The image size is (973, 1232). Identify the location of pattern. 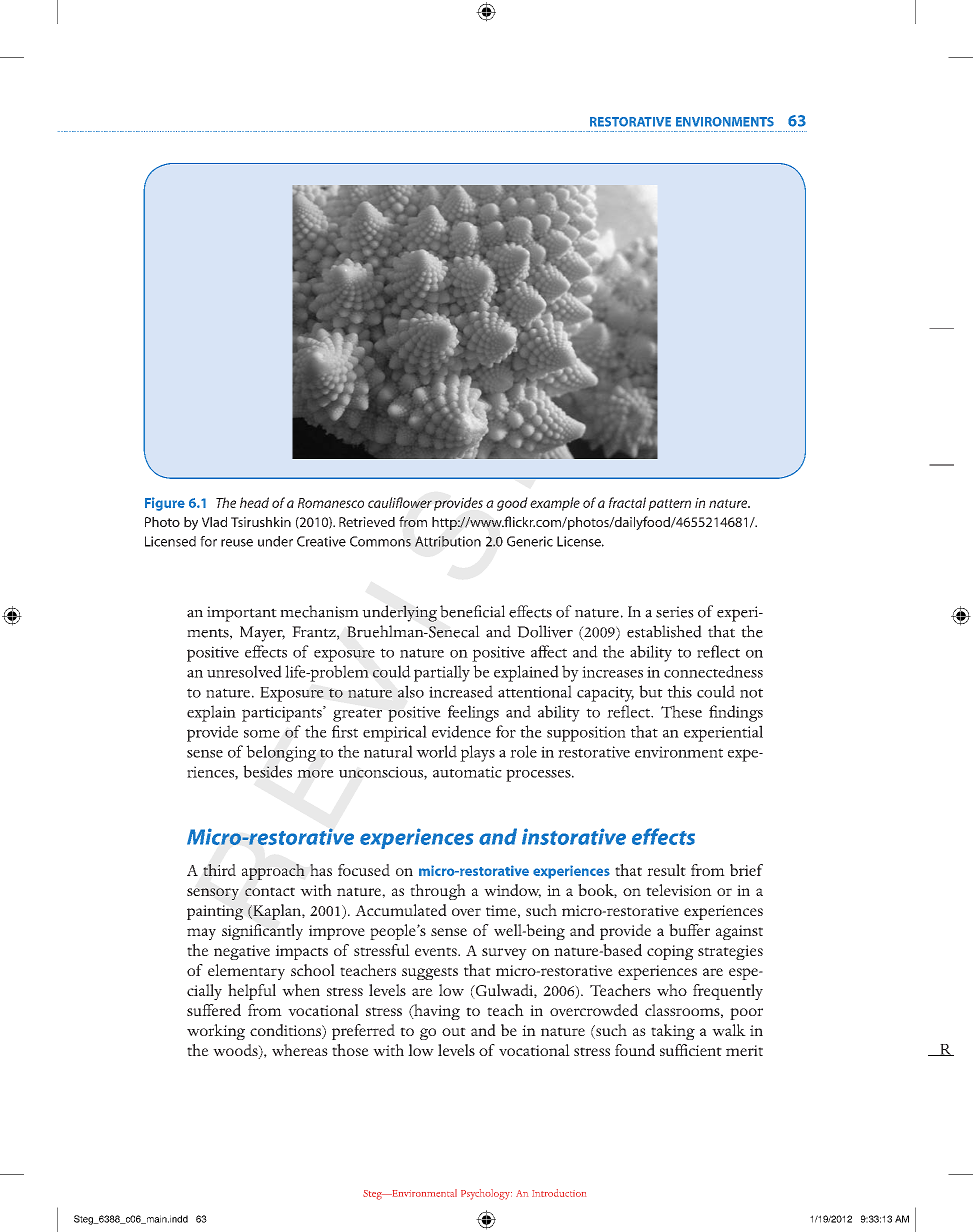
(669, 505).
